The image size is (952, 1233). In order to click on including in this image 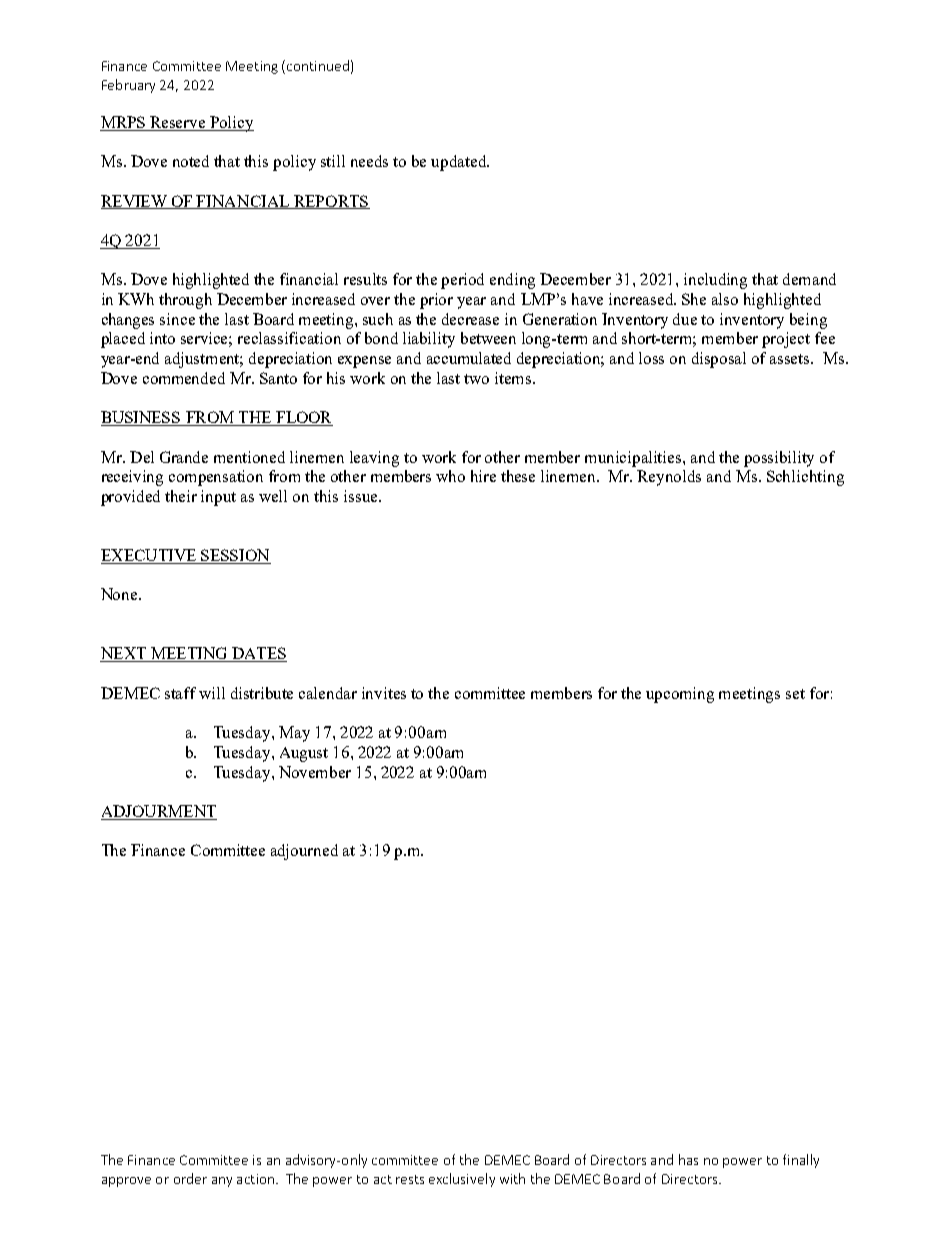, I will do `click(715, 281)`.
